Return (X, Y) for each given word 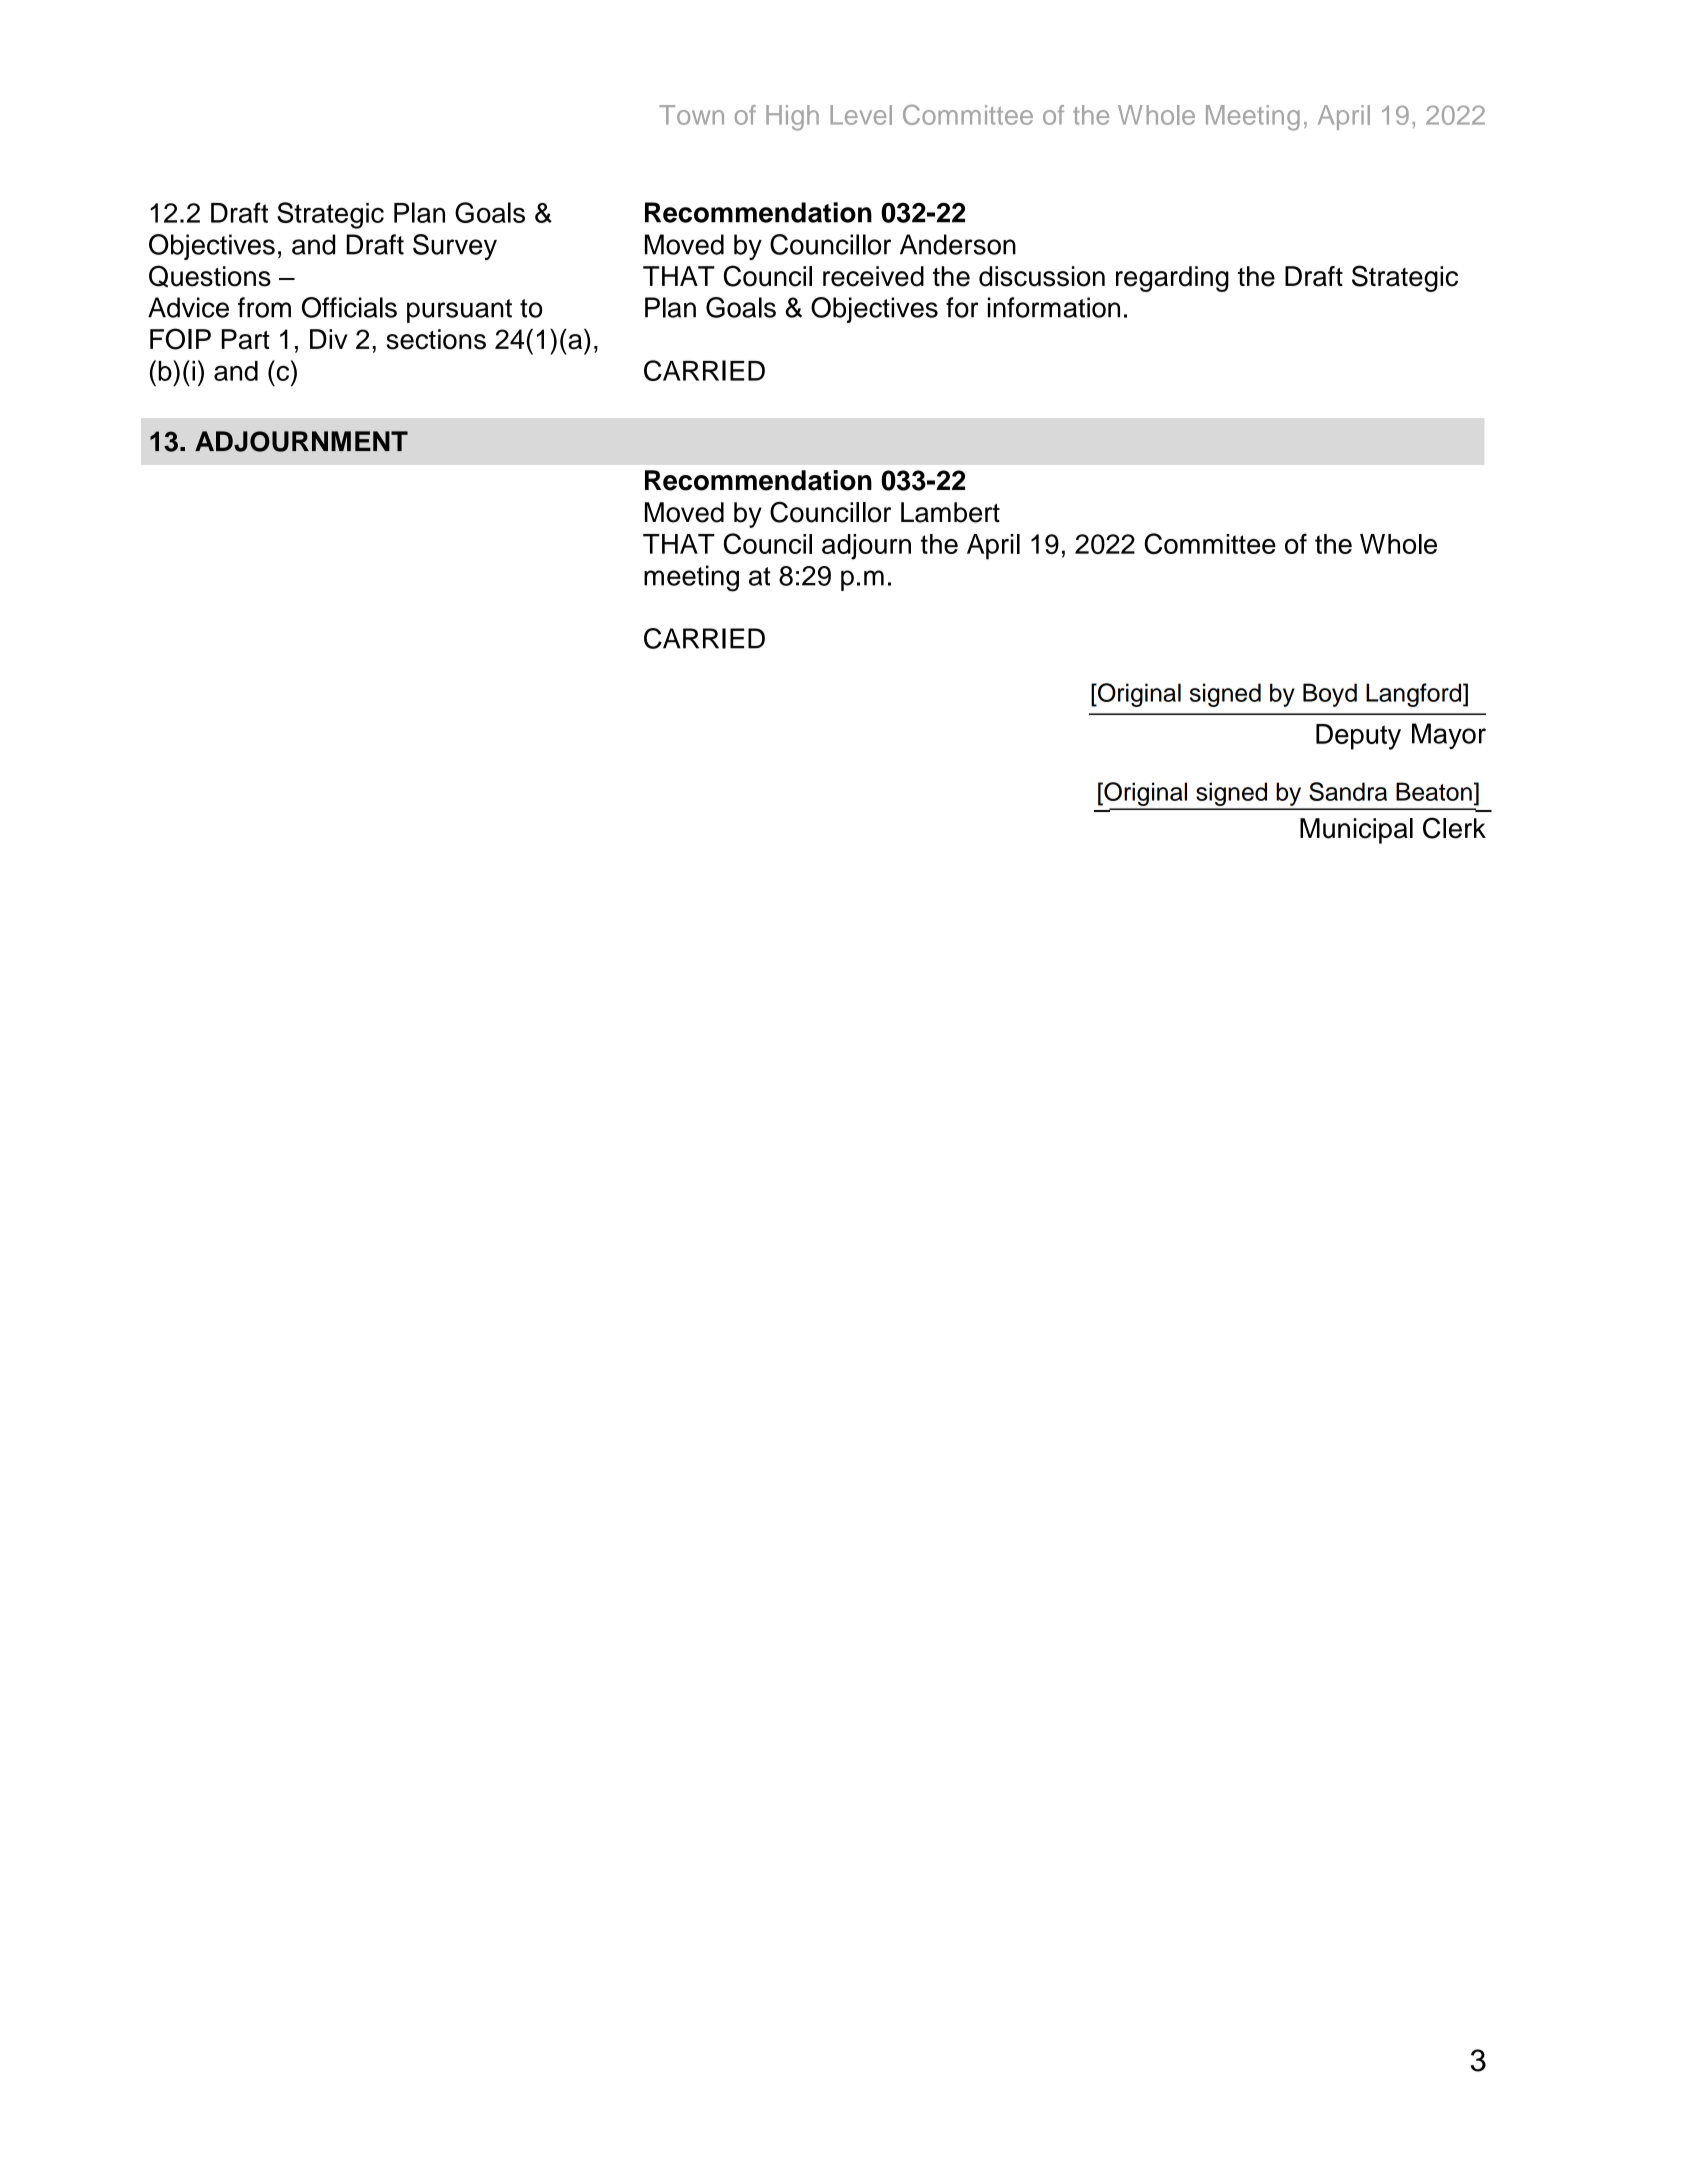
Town (691, 115)
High (792, 118)
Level (861, 115)
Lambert (950, 512)
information (1054, 307)
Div (329, 339)
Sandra (1348, 791)
